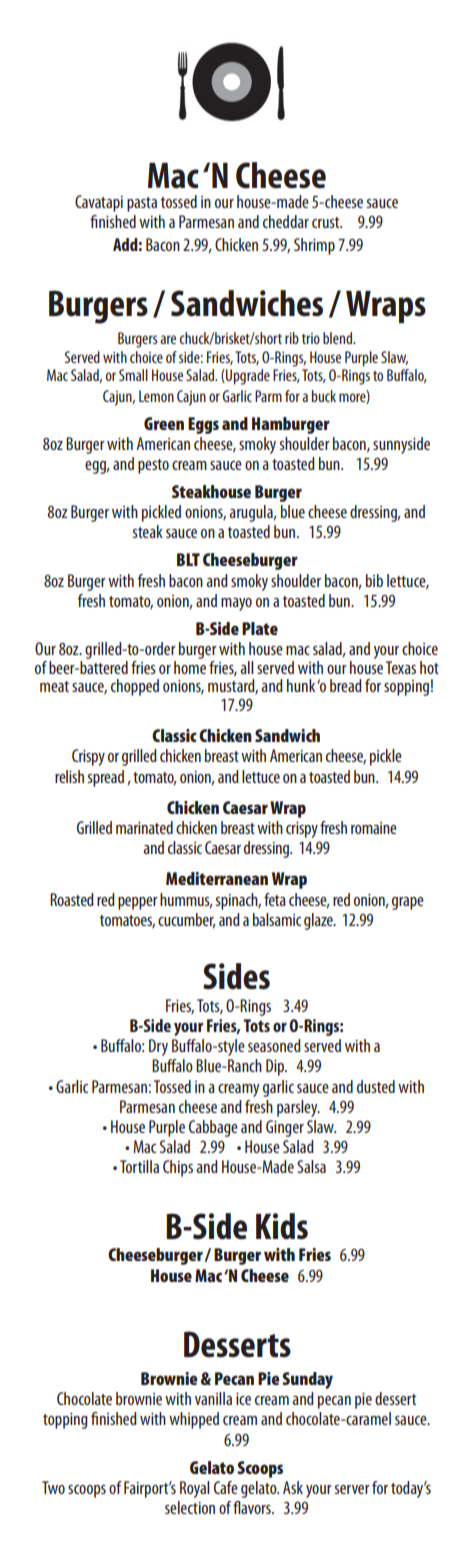  Describe the element at coordinates (142, 204) in the screenshot. I see `pasta` at that location.
